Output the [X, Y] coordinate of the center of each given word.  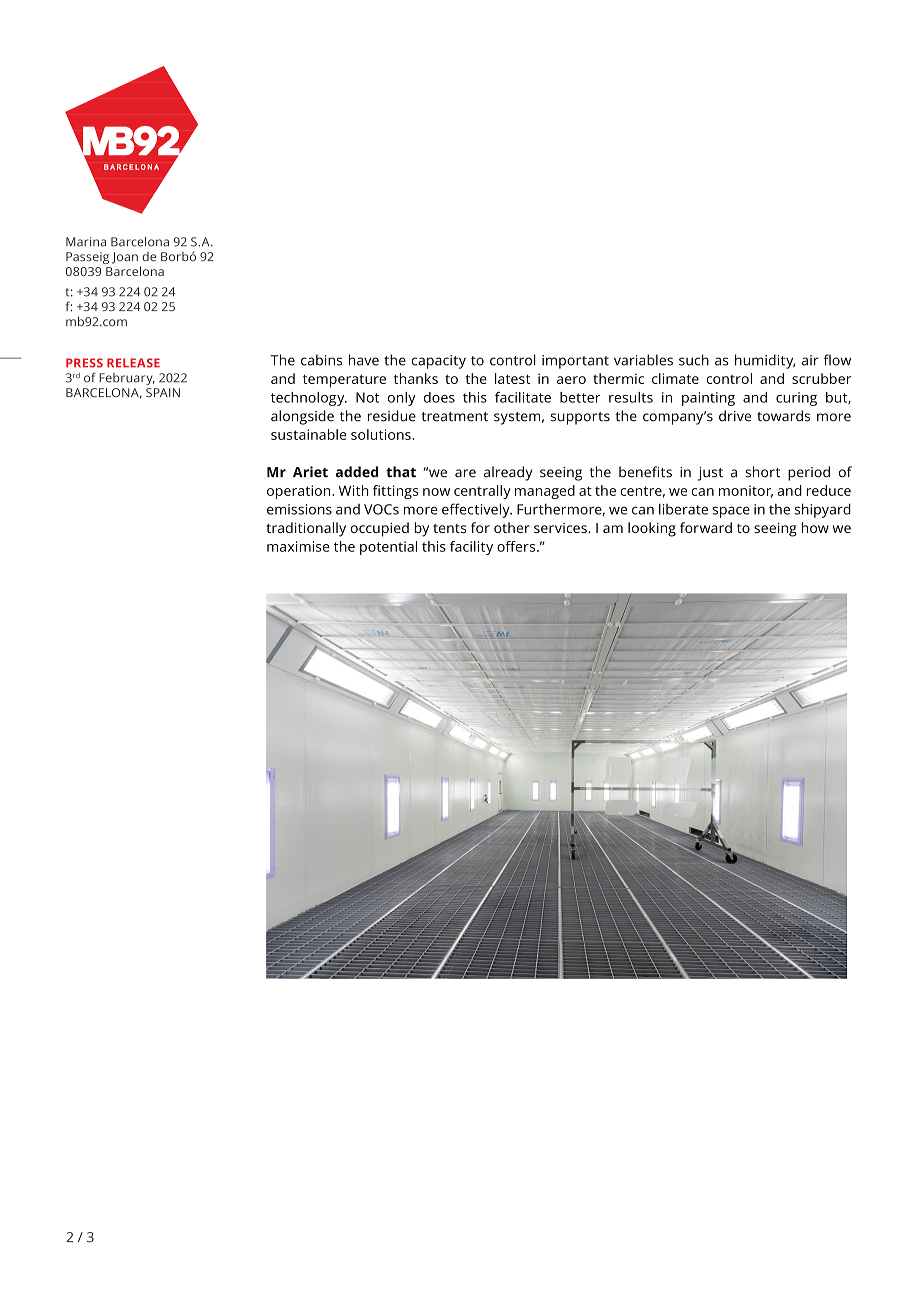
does [439, 397]
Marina [86, 242]
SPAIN [163, 392]
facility [471, 548]
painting [708, 399]
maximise [298, 546]
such [694, 360]
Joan [125, 258]
